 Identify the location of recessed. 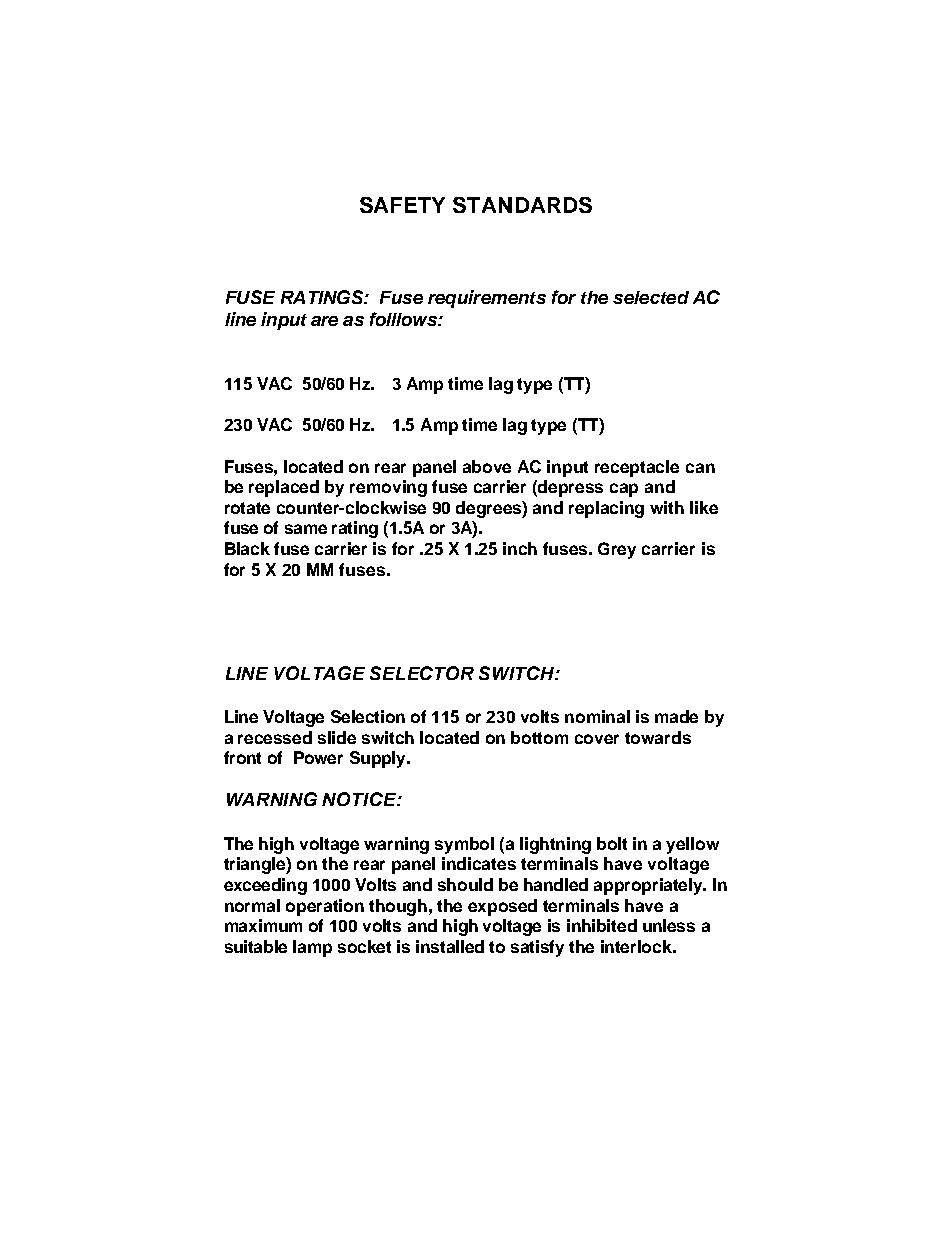
(275, 737).
